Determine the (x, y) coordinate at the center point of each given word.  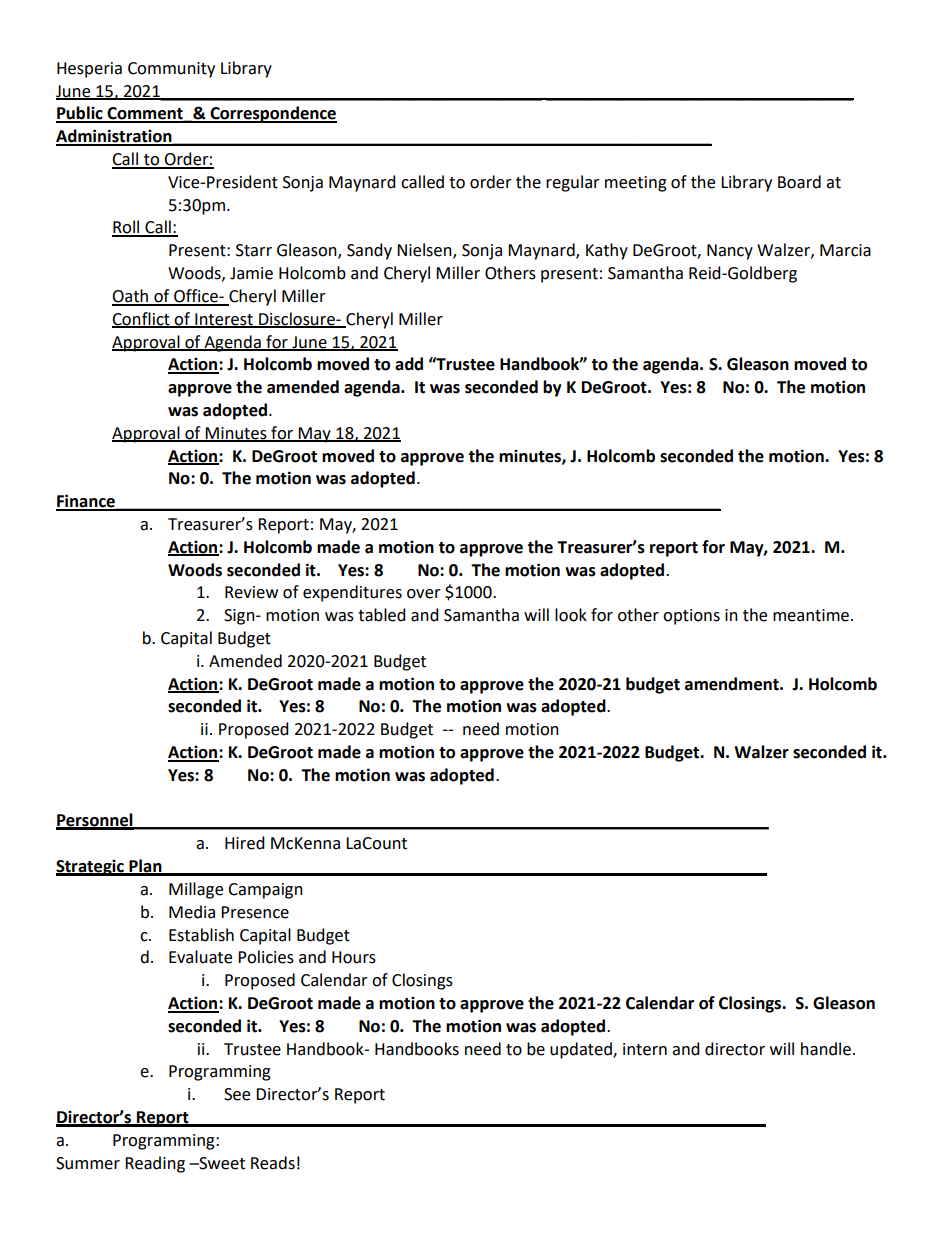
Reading (155, 1164)
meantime (811, 615)
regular (573, 183)
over (424, 594)
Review (251, 592)
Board (799, 182)
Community (171, 70)
